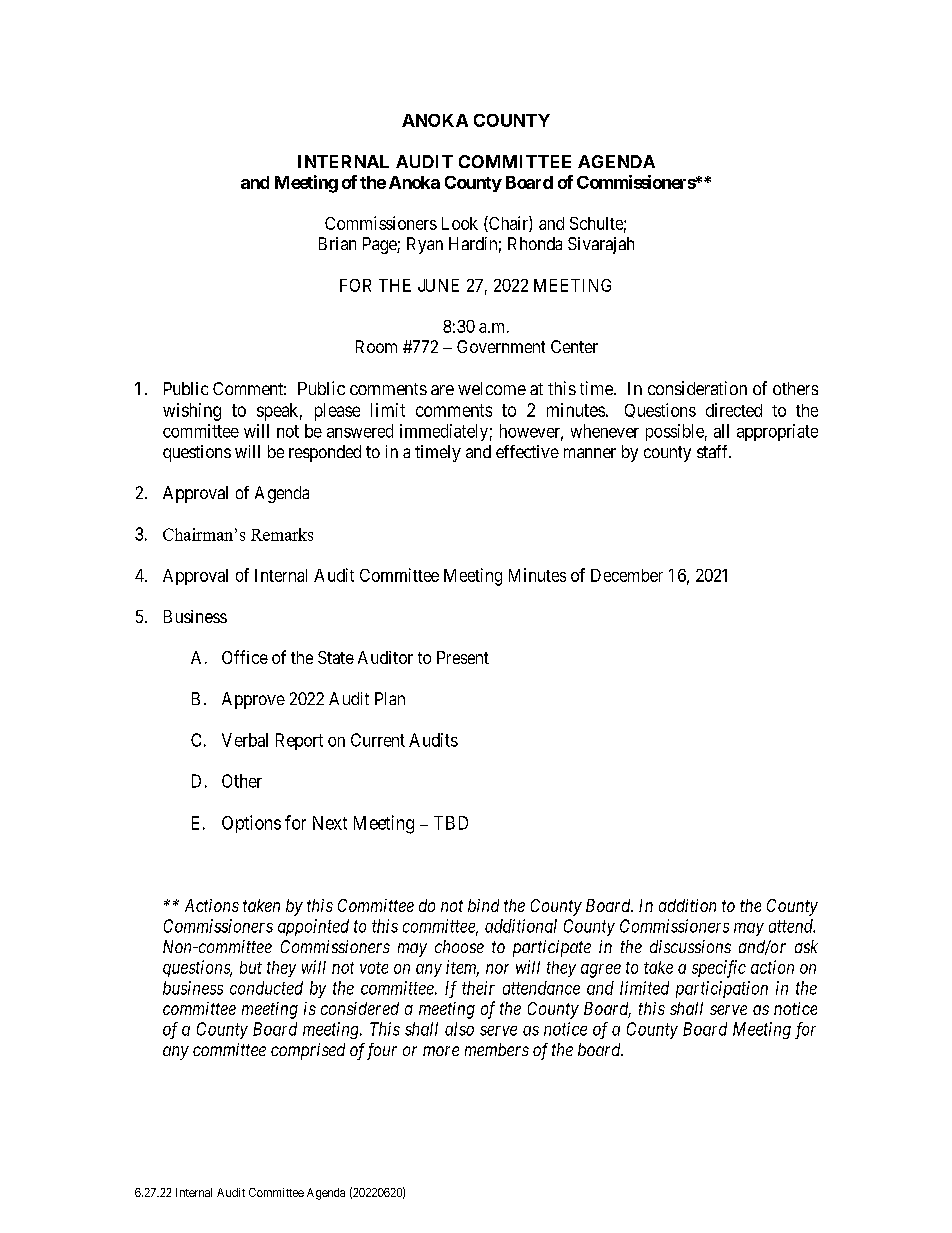  I want to click on comprised, so click(308, 1051).
